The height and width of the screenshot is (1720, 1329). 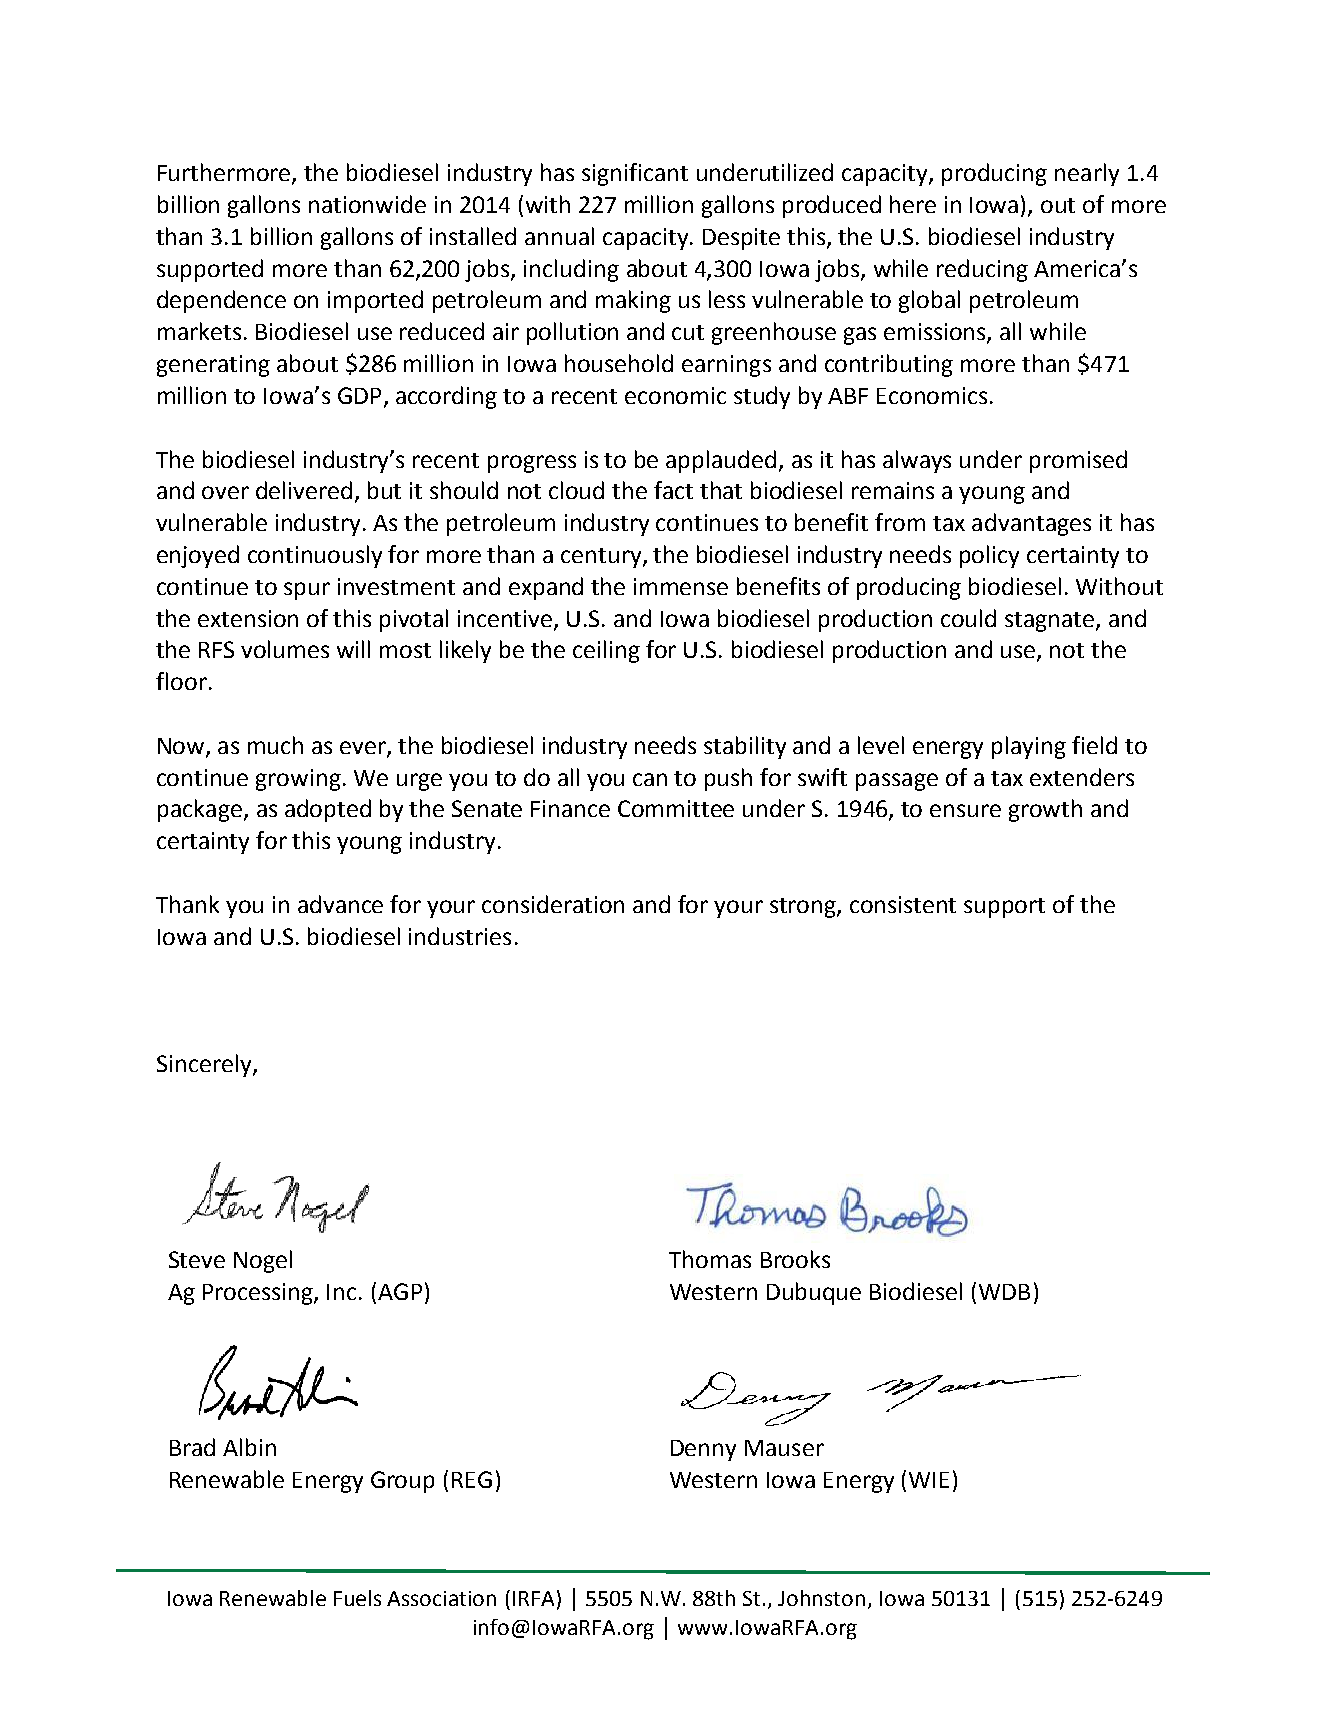 What do you see at coordinates (357, 1598) in the screenshot?
I see `Fuels` at bounding box center [357, 1598].
